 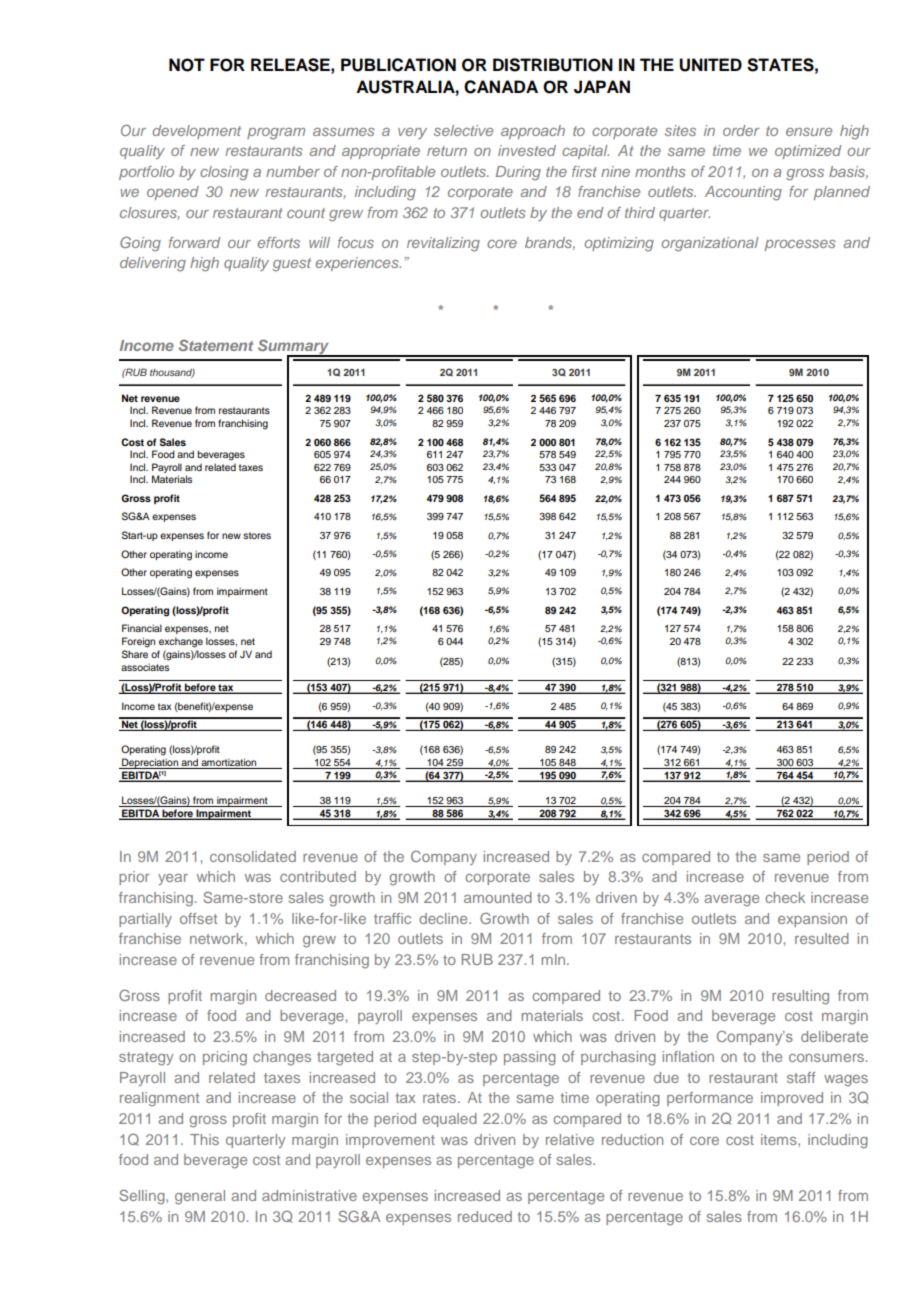 What do you see at coordinates (294, 348) in the screenshot?
I see `Summary` at bounding box center [294, 348].
